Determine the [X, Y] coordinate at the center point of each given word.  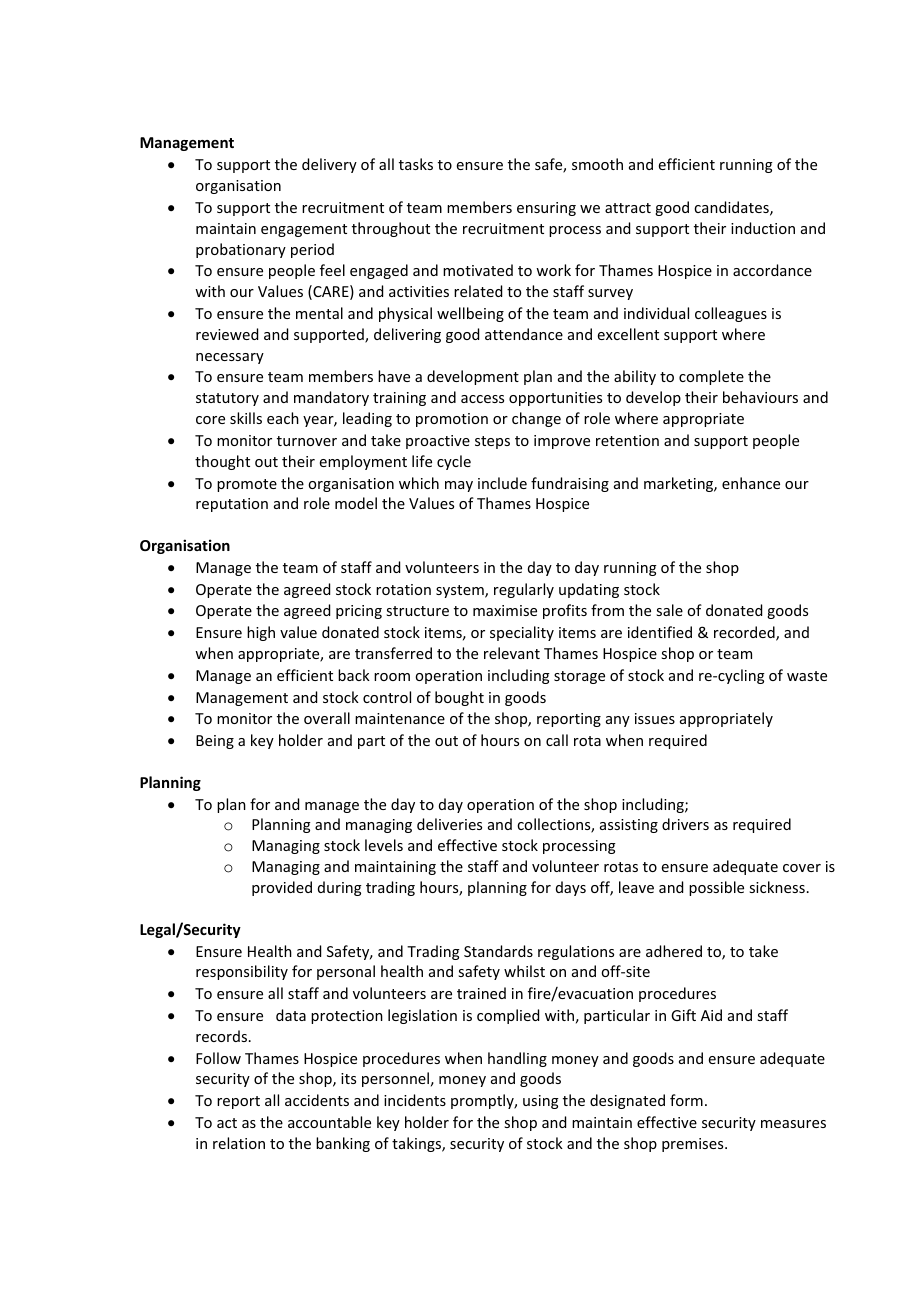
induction [763, 228]
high [261, 633]
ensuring [546, 209]
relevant [512, 653]
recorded [745, 633]
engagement [304, 230]
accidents [317, 1100]
